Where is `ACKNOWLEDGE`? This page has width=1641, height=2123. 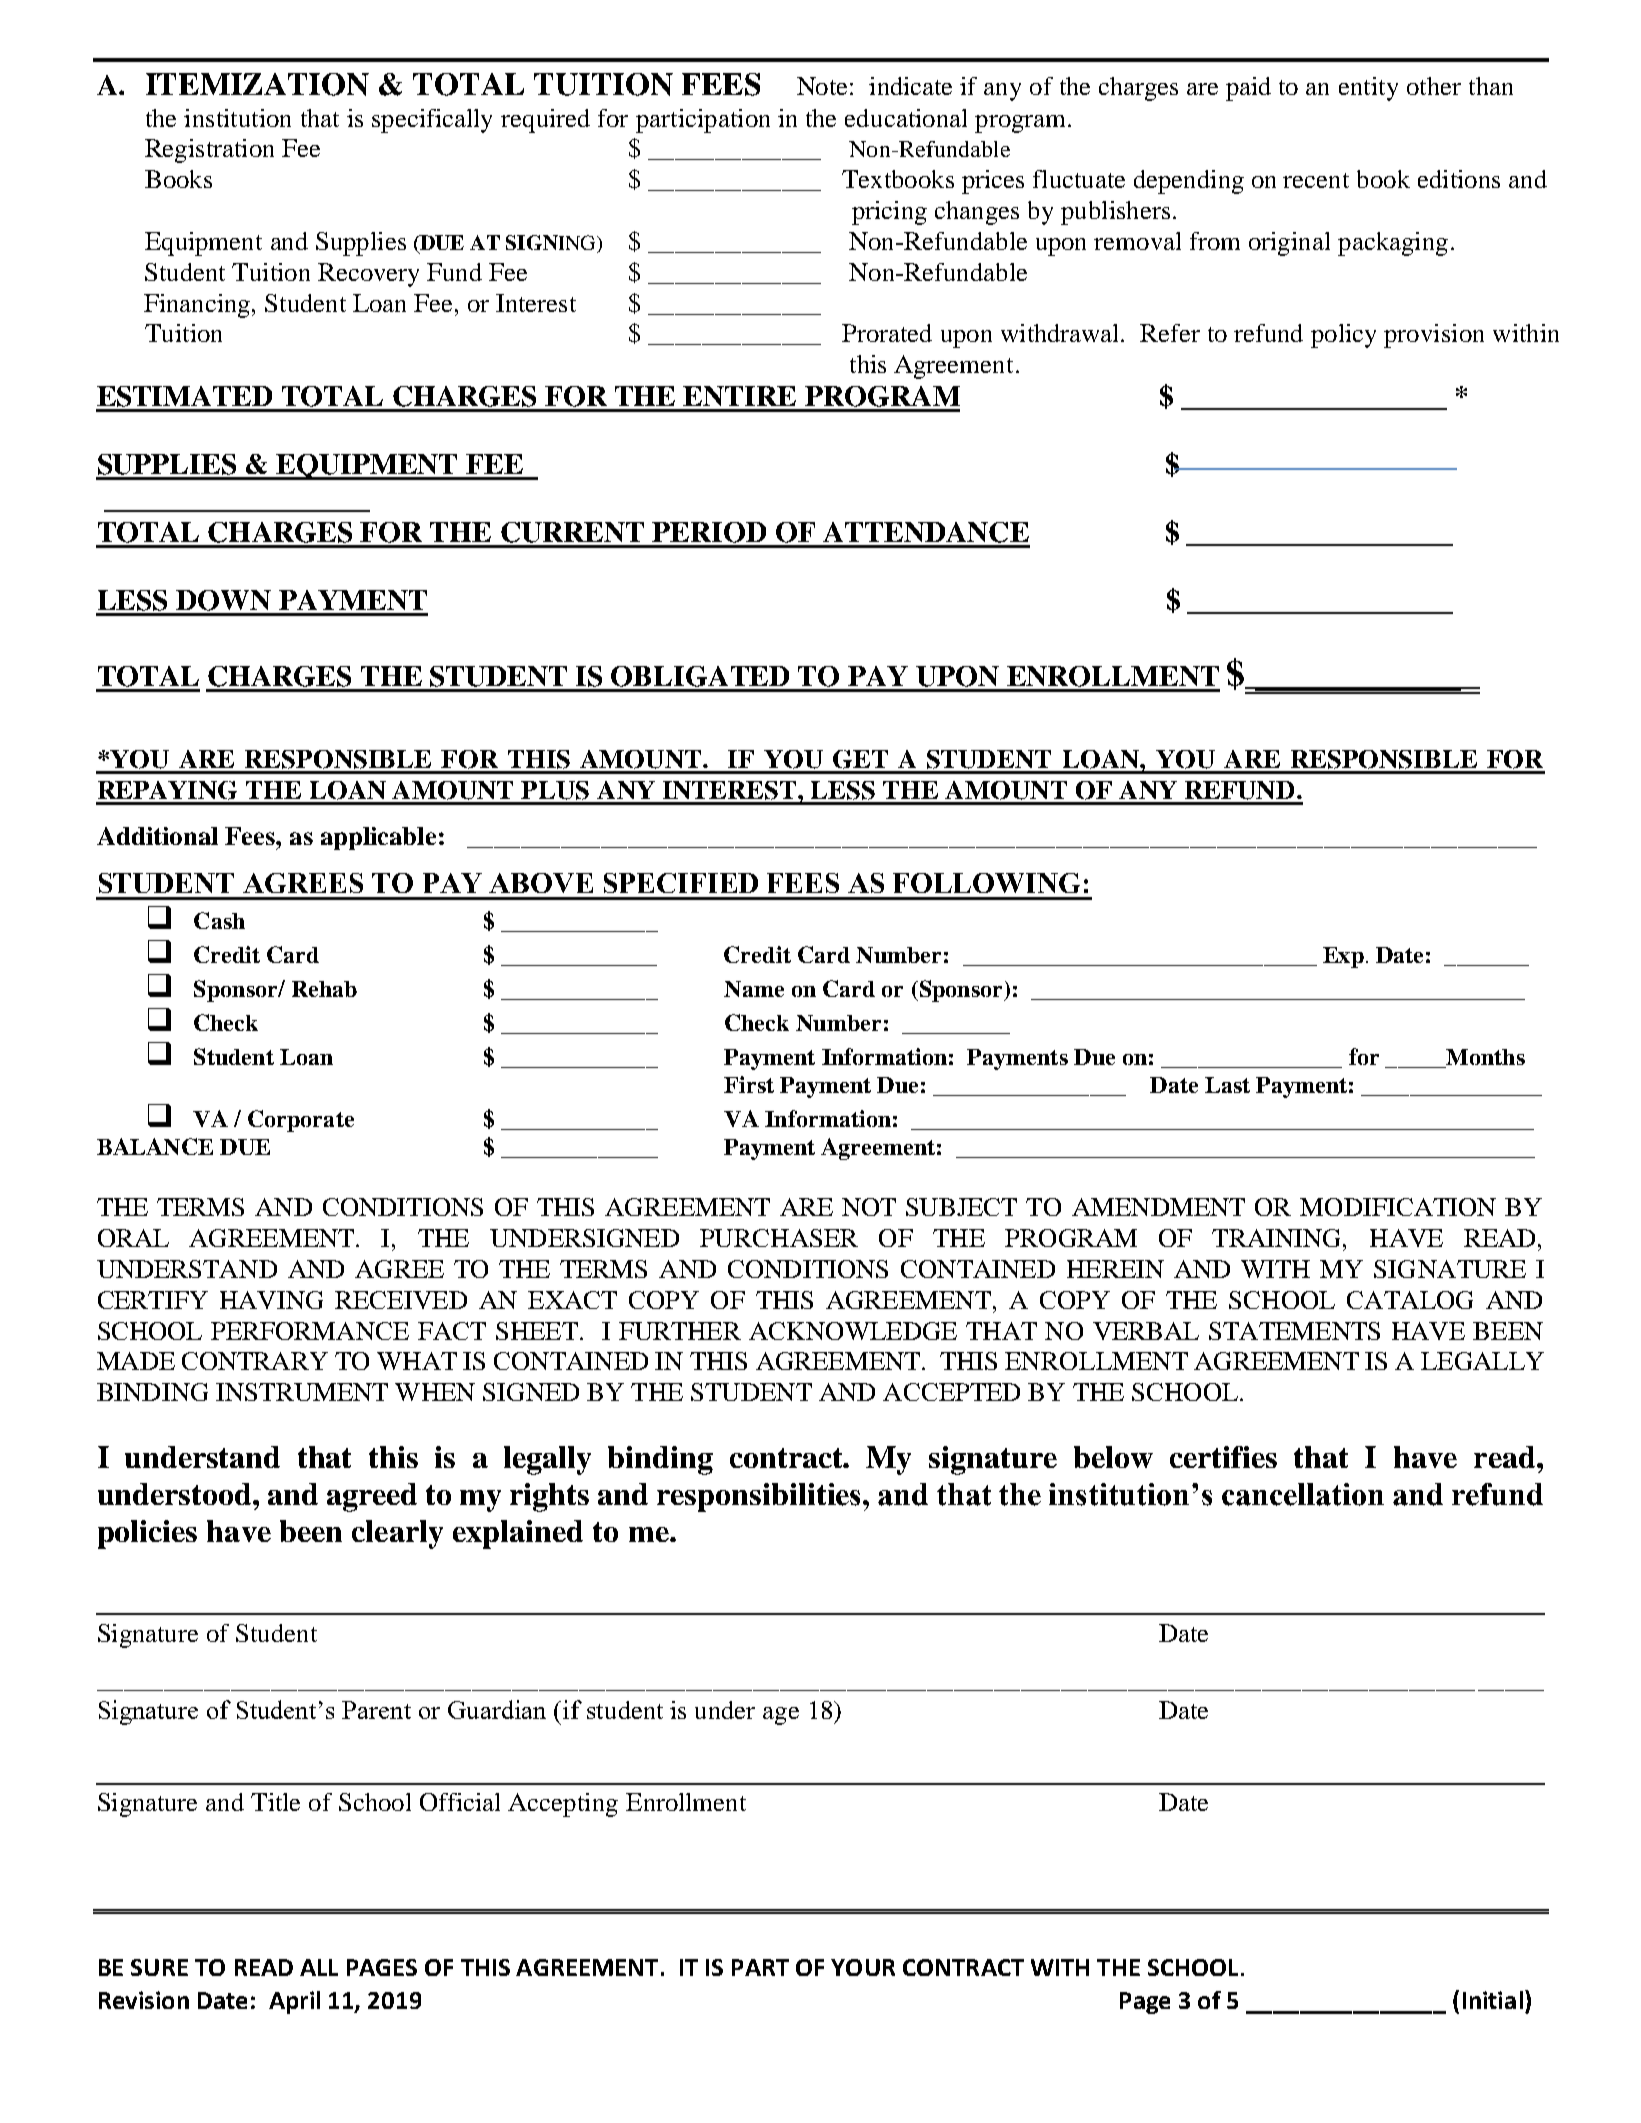
ACKNOWLEDGE is located at coordinates (853, 1331).
